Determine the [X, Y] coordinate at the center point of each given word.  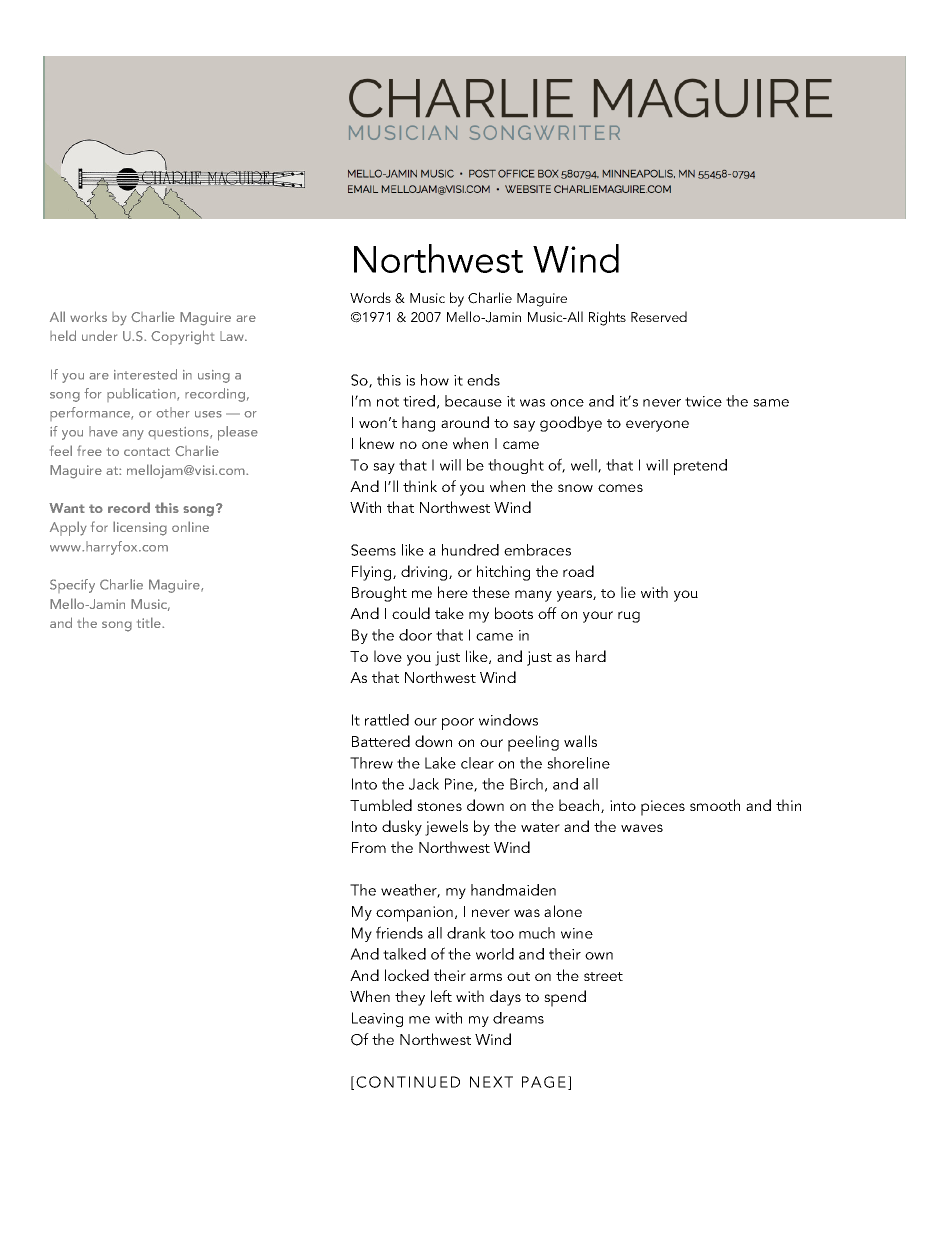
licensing [140, 528]
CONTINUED [408, 1082]
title [150, 622]
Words [370, 297]
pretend [700, 467]
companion [414, 914]
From [369, 847]
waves [642, 828]
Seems [373, 550]
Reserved [659, 316]
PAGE [544, 1082]
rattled [387, 720]
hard [591, 656]
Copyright [183, 337]
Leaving [377, 1019]
